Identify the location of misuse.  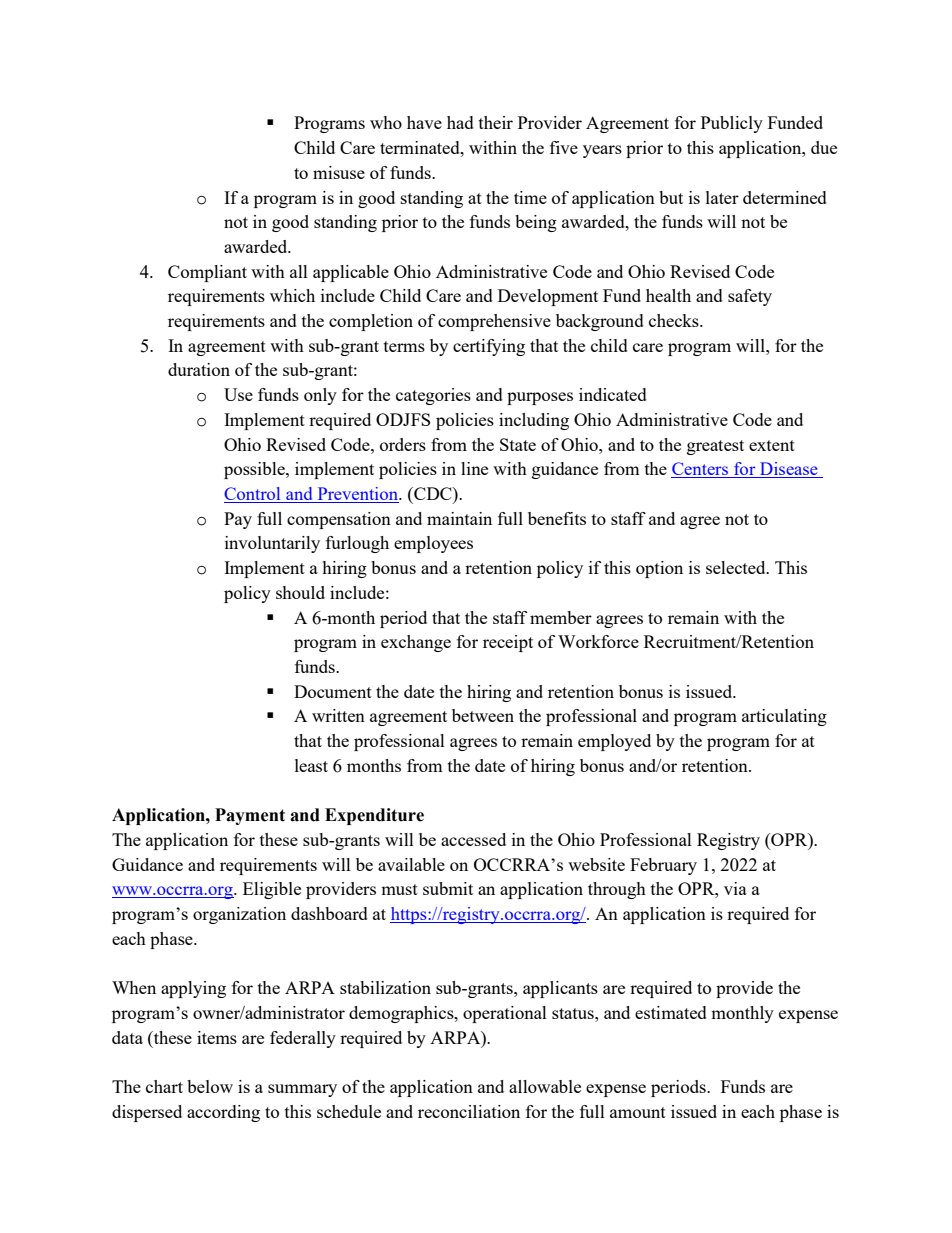
(339, 172).
